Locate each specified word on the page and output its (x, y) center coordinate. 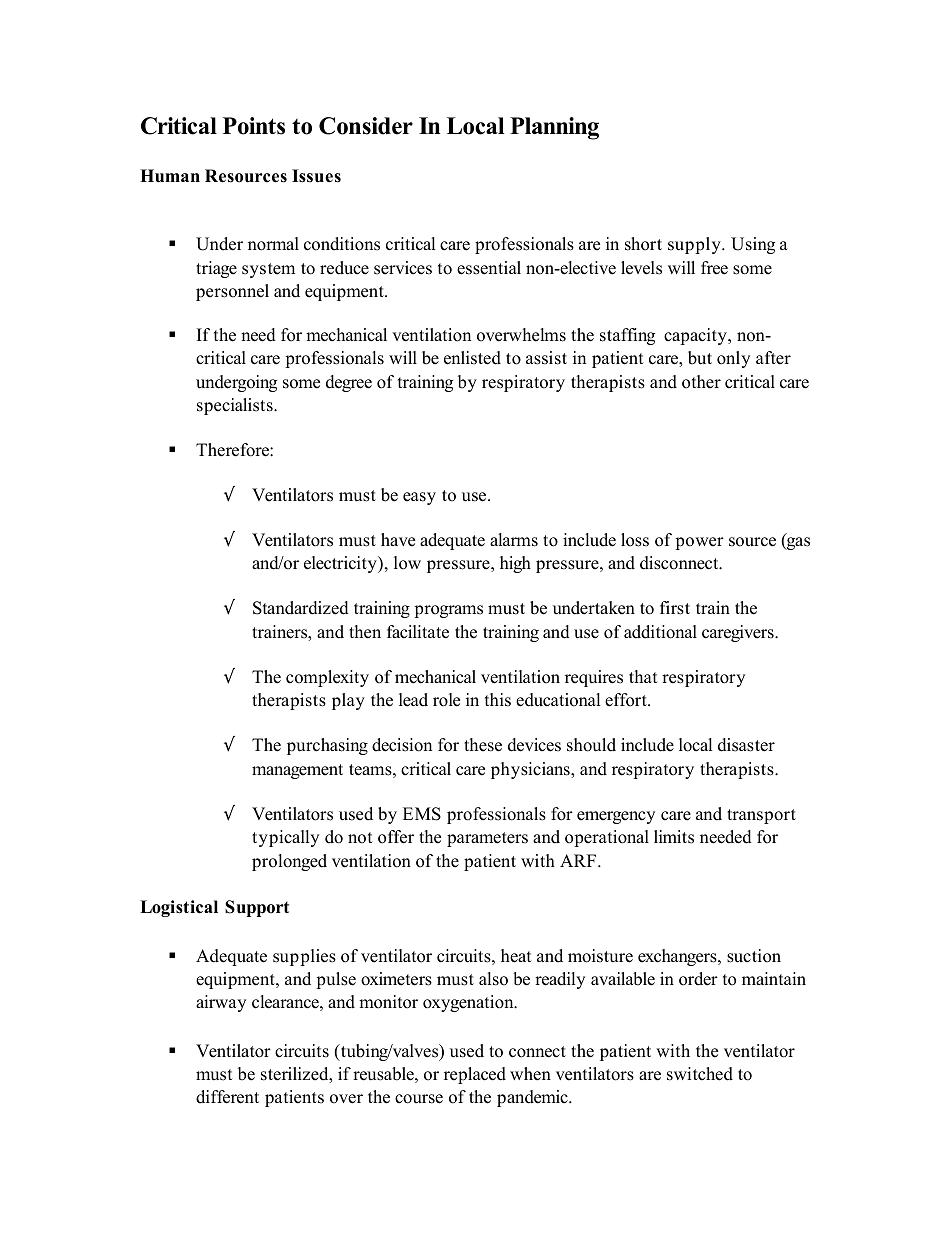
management (297, 771)
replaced (475, 1075)
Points (254, 126)
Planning (554, 128)
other (701, 382)
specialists (236, 406)
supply (695, 245)
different (227, 1097)
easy (419, 498)
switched (700, 1074)
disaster (746, 745)
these (483, 745)
